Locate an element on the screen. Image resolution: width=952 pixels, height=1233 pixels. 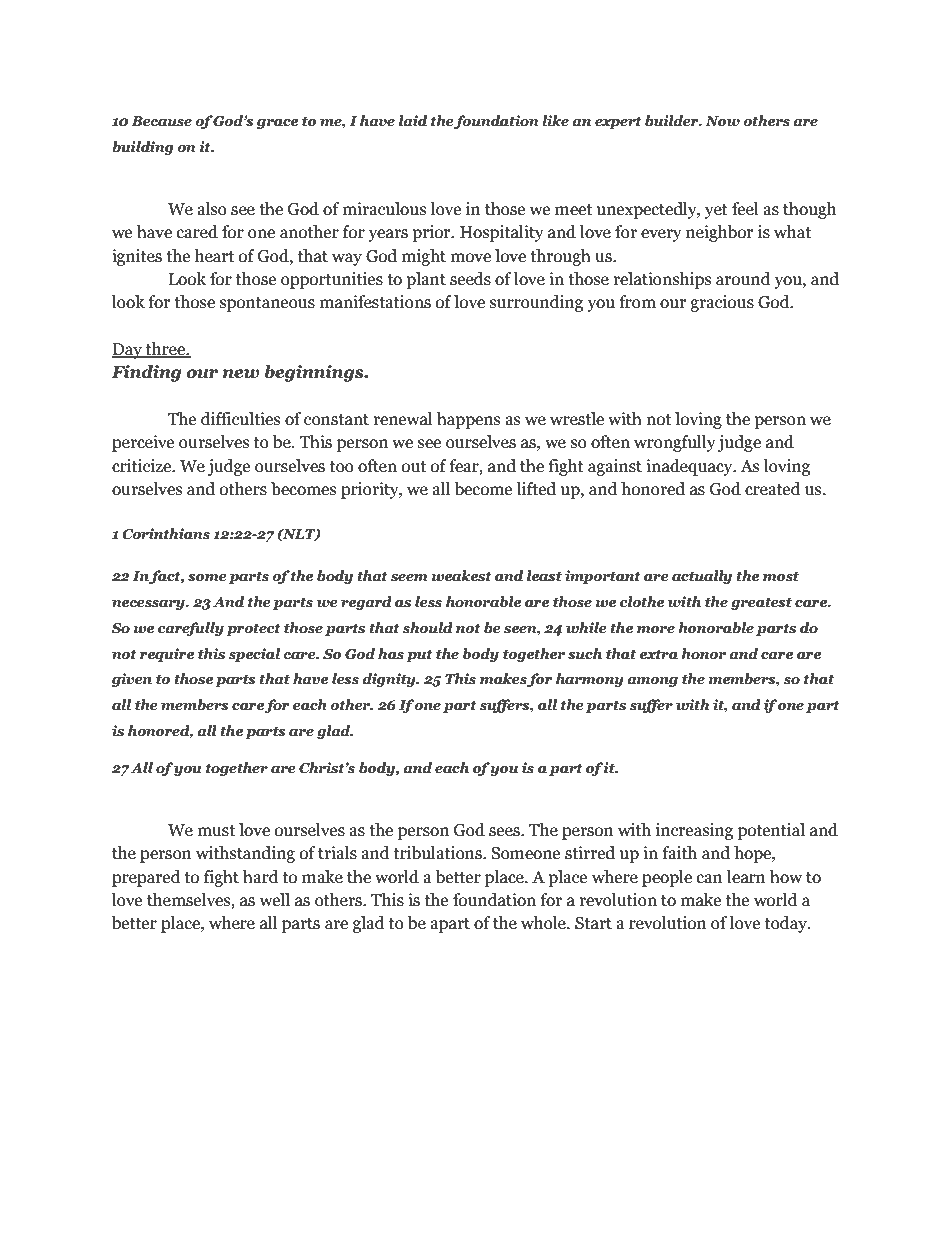
laid is located at coordinates (413, 121).
